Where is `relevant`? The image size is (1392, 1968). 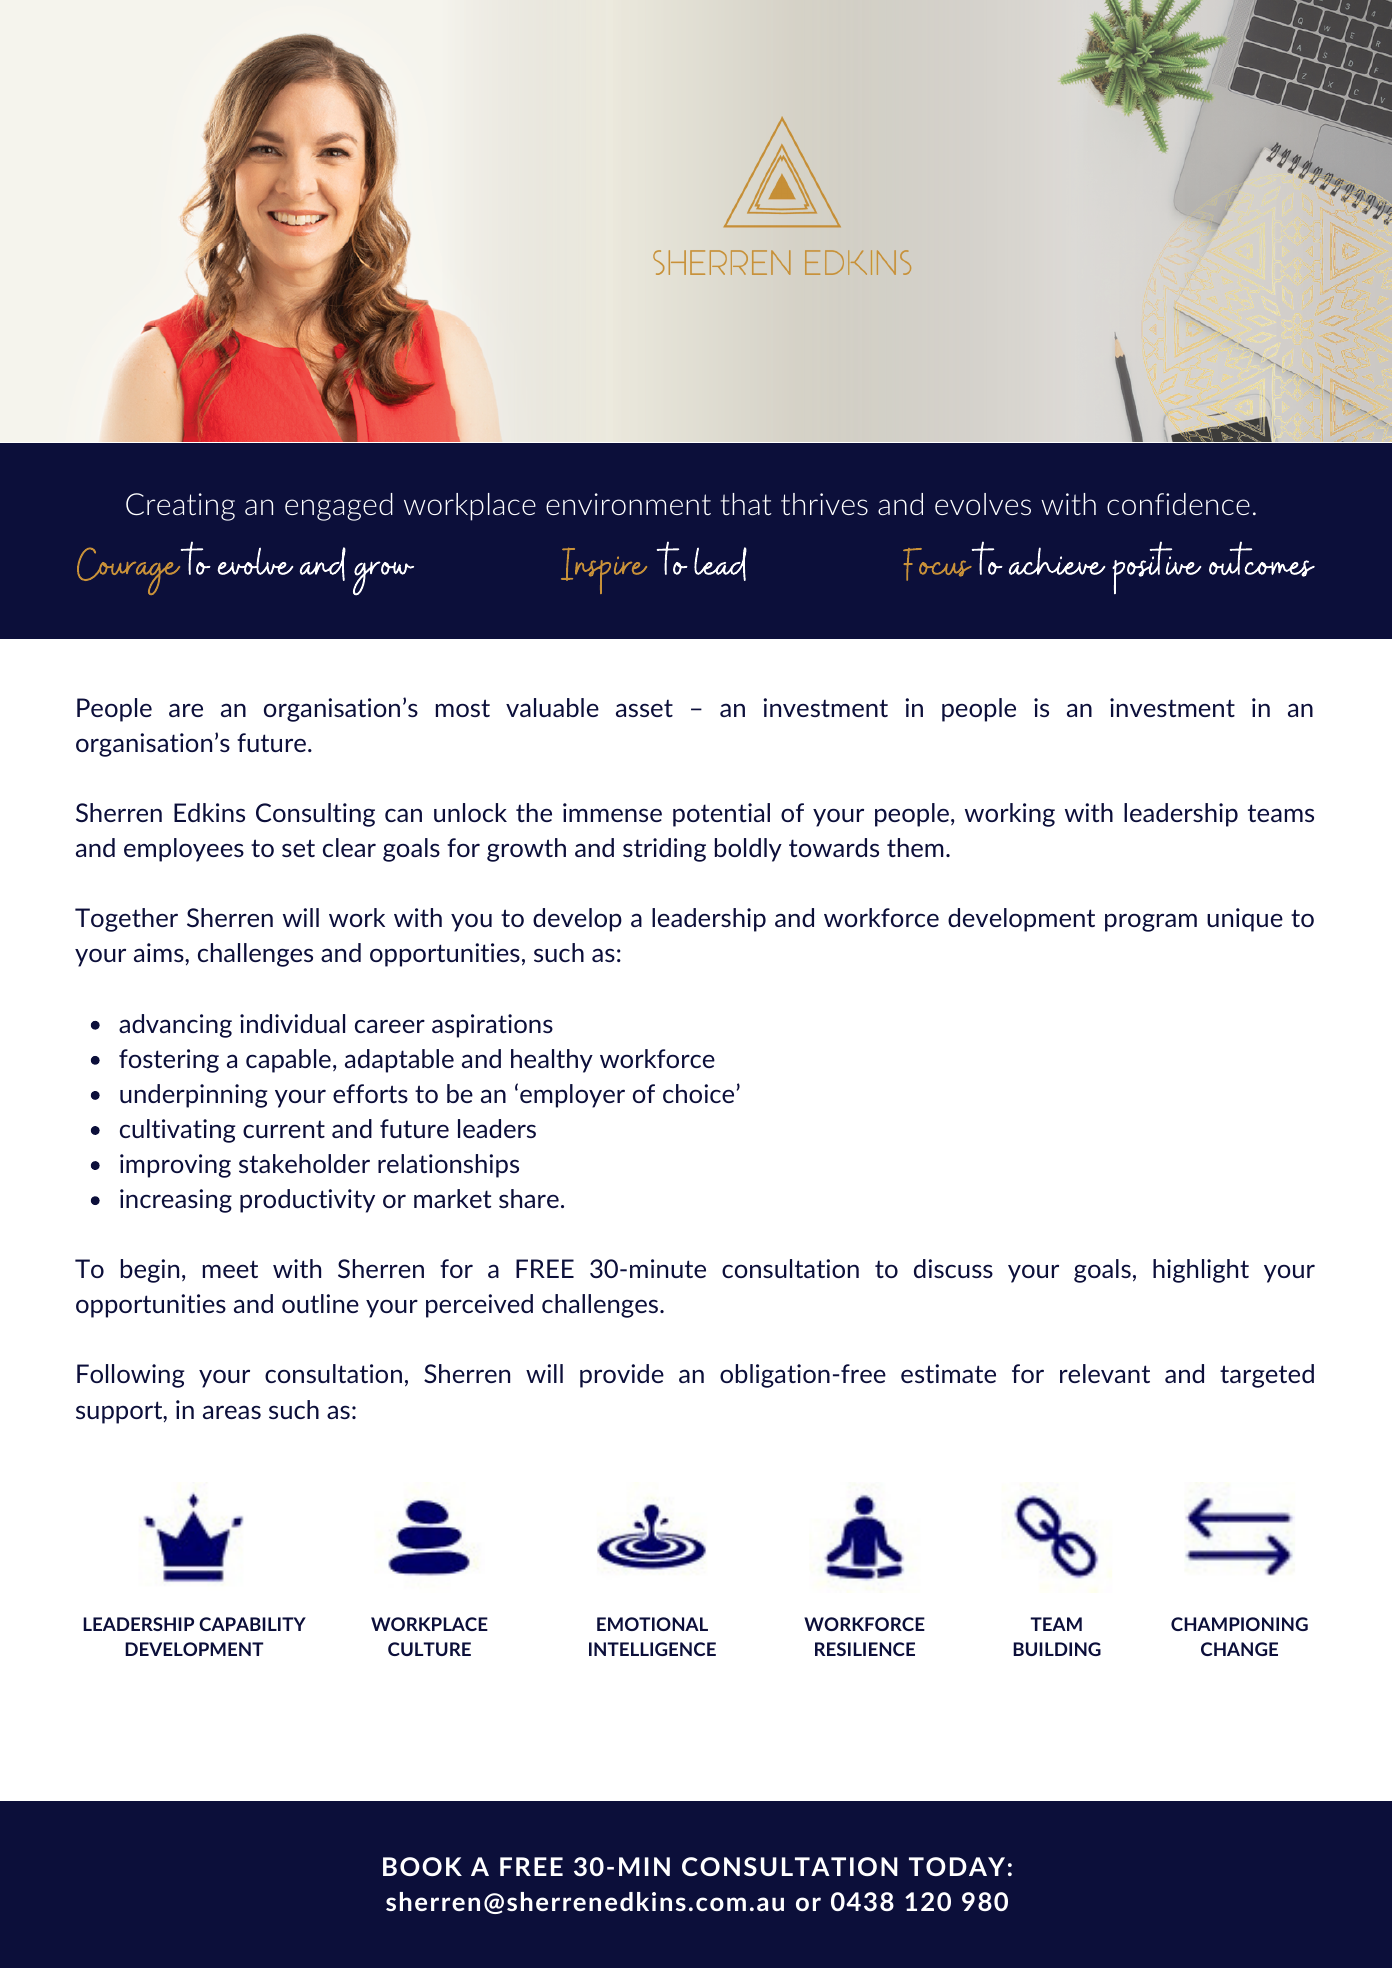 relevant is located at coordinates (1105, 1373).
